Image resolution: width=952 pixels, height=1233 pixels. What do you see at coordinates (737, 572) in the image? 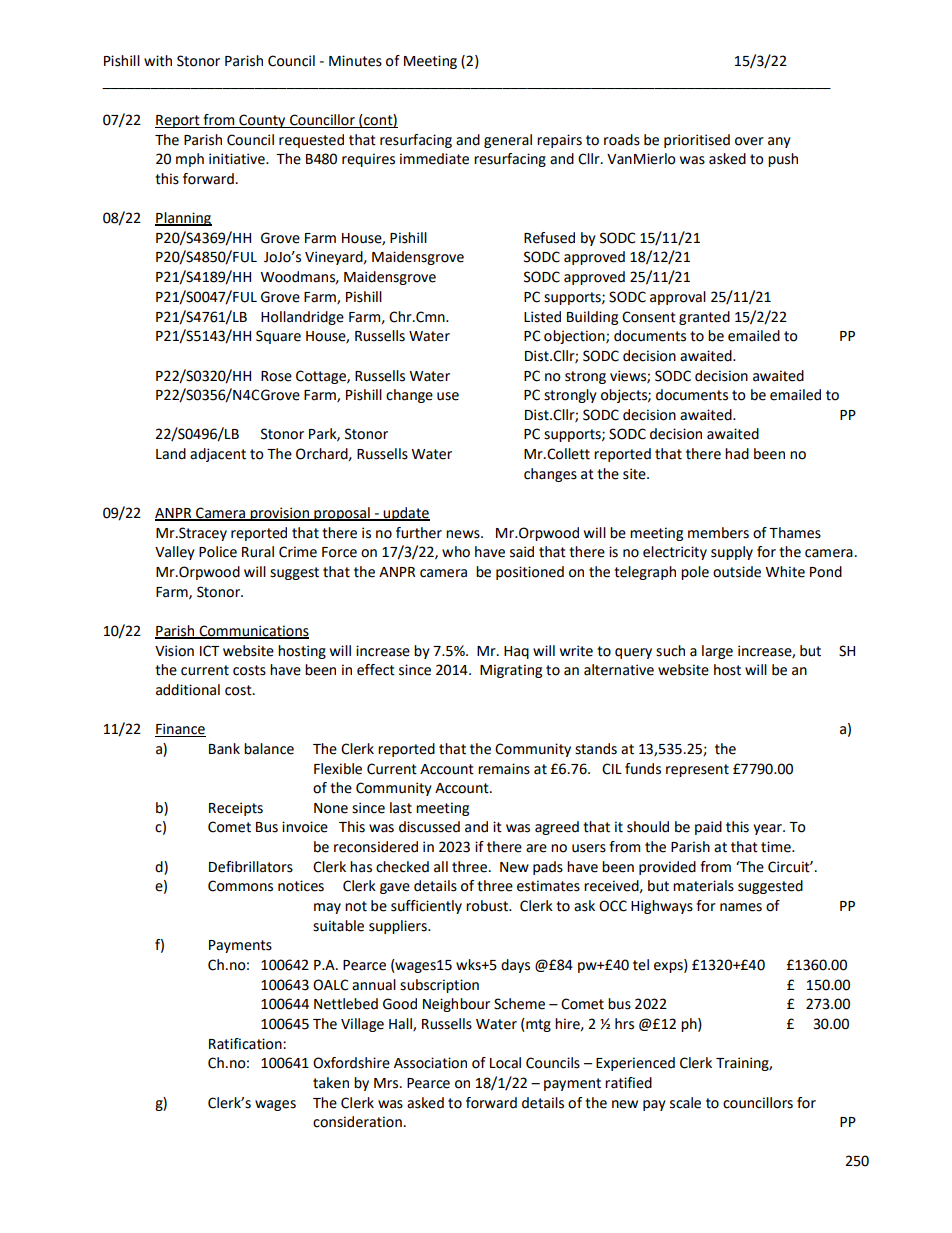
I see `outside` at bounding box center [737, 572].
